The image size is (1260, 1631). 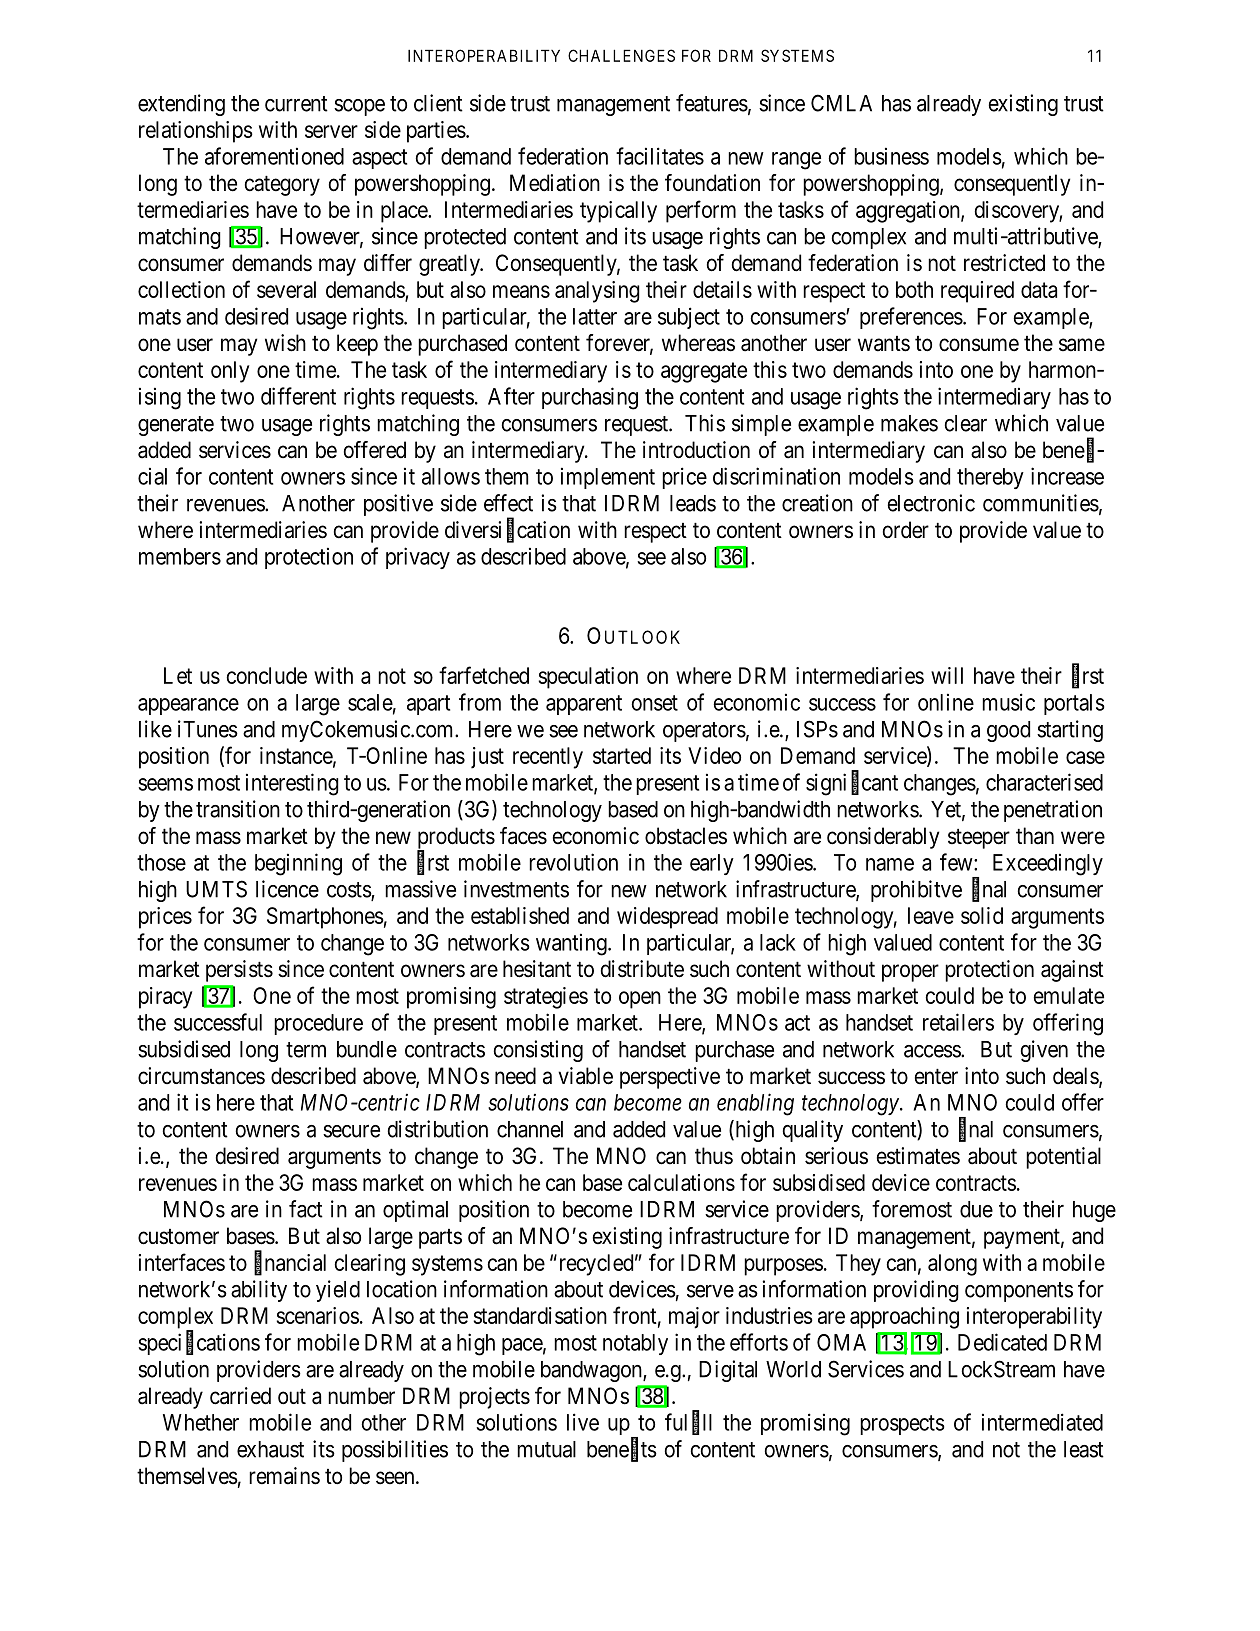 What do you see at coordinates (583, 1422) in the page?
I see `live` at bounding box center [583, 1422].
